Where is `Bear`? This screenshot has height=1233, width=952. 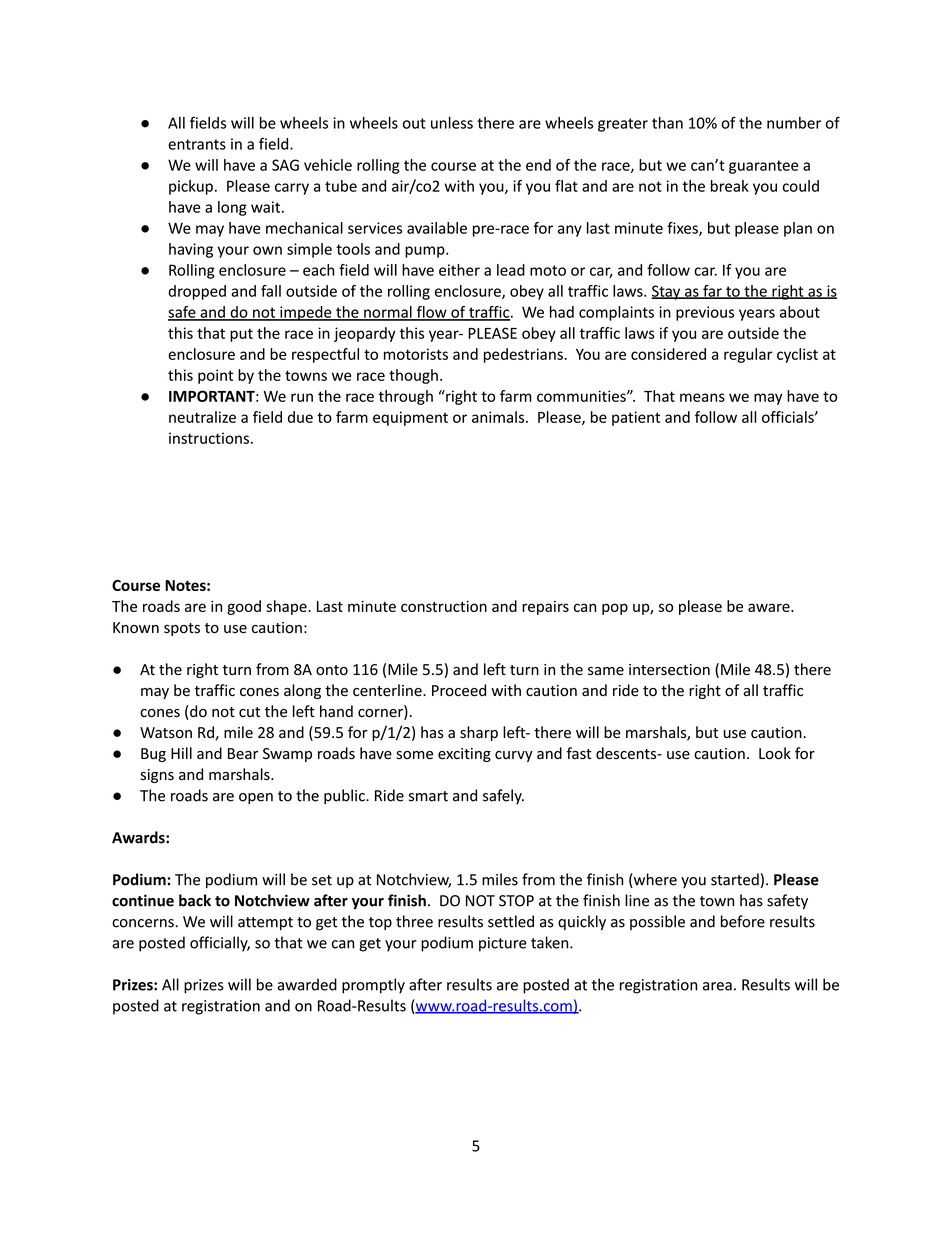
Bear is located at coordinates (243, 754).
